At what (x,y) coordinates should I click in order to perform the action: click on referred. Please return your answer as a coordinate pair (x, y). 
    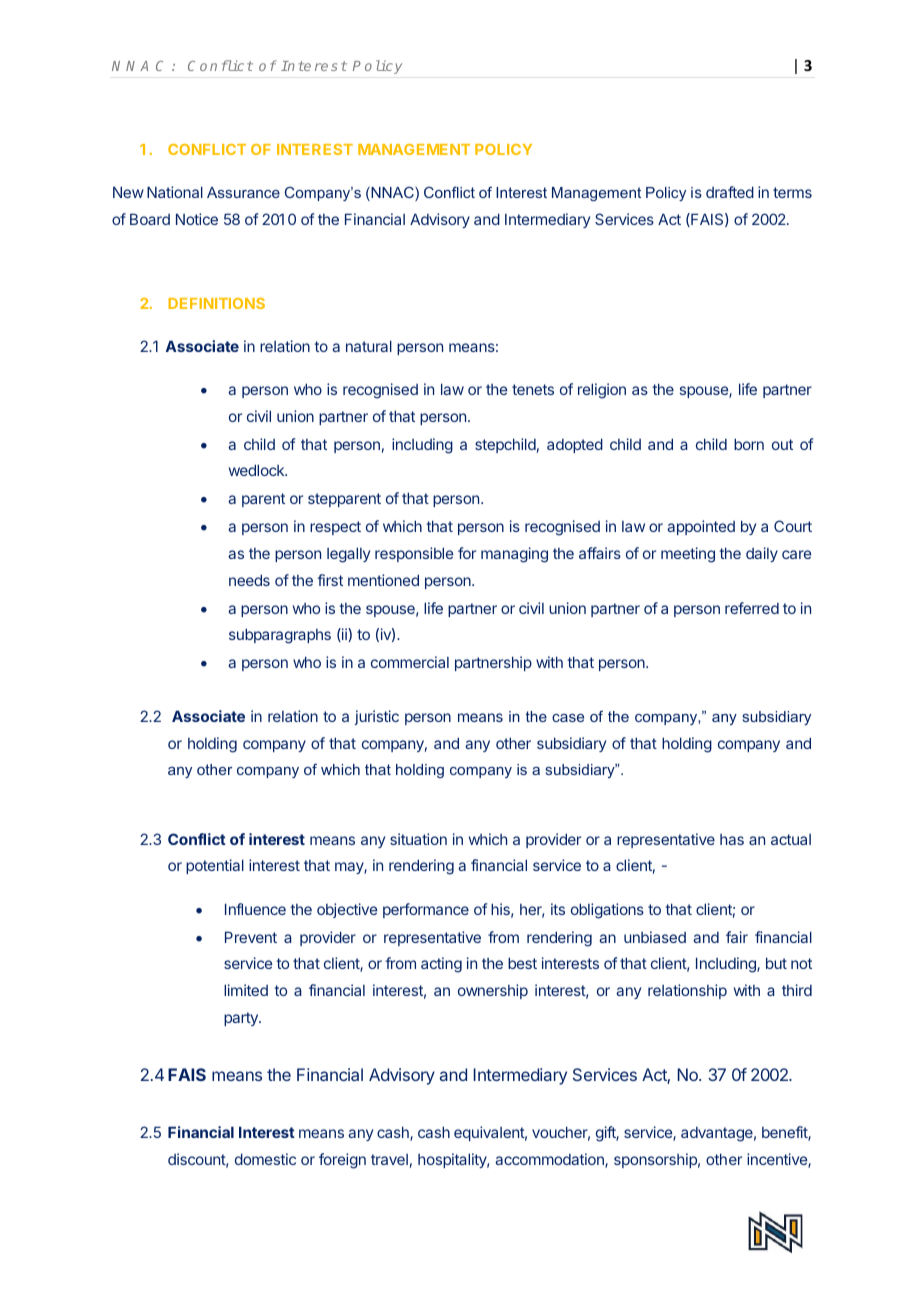
    Looking at the image, I should click on (752, 608).
